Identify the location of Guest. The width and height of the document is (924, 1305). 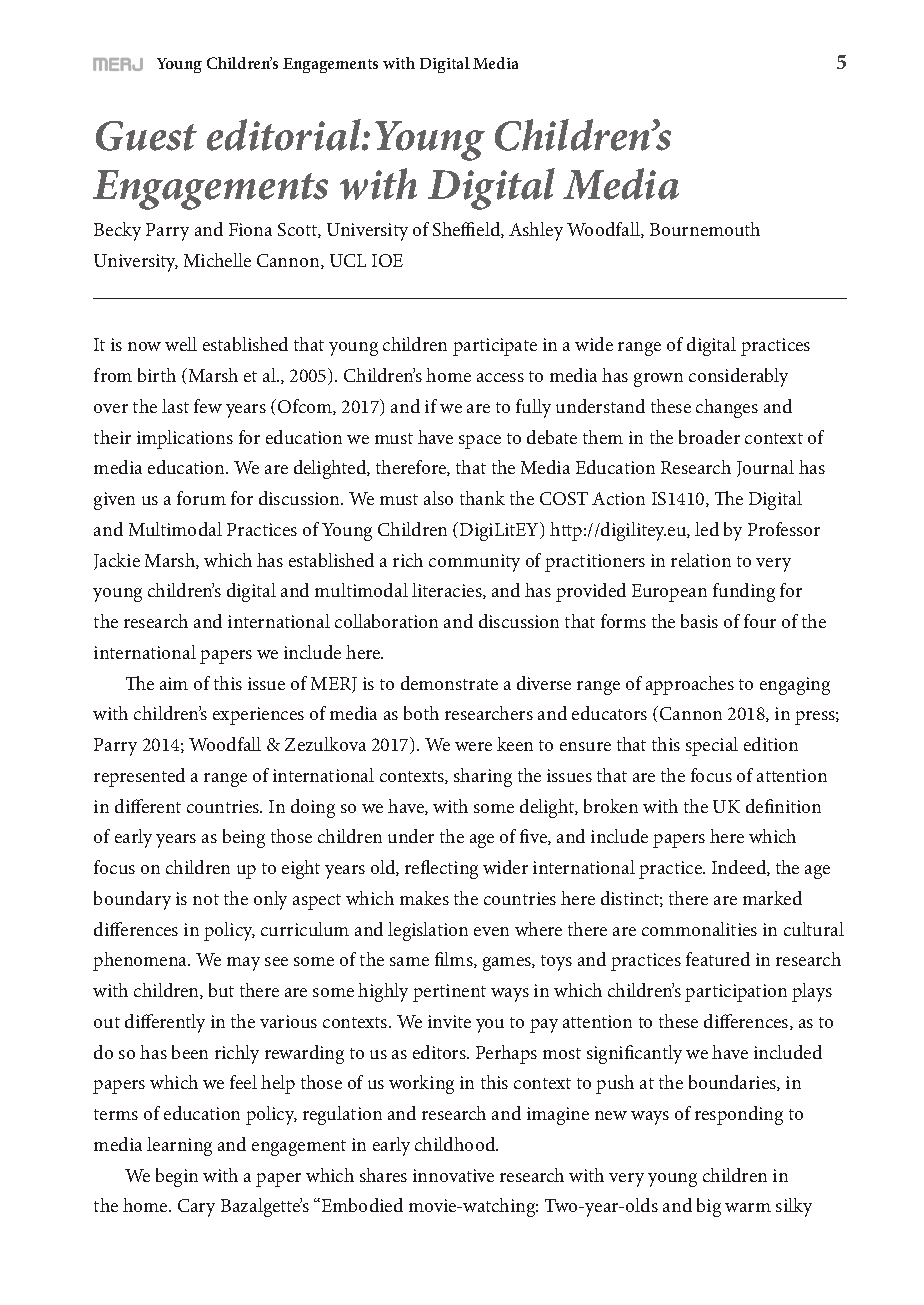
(146, 136).
